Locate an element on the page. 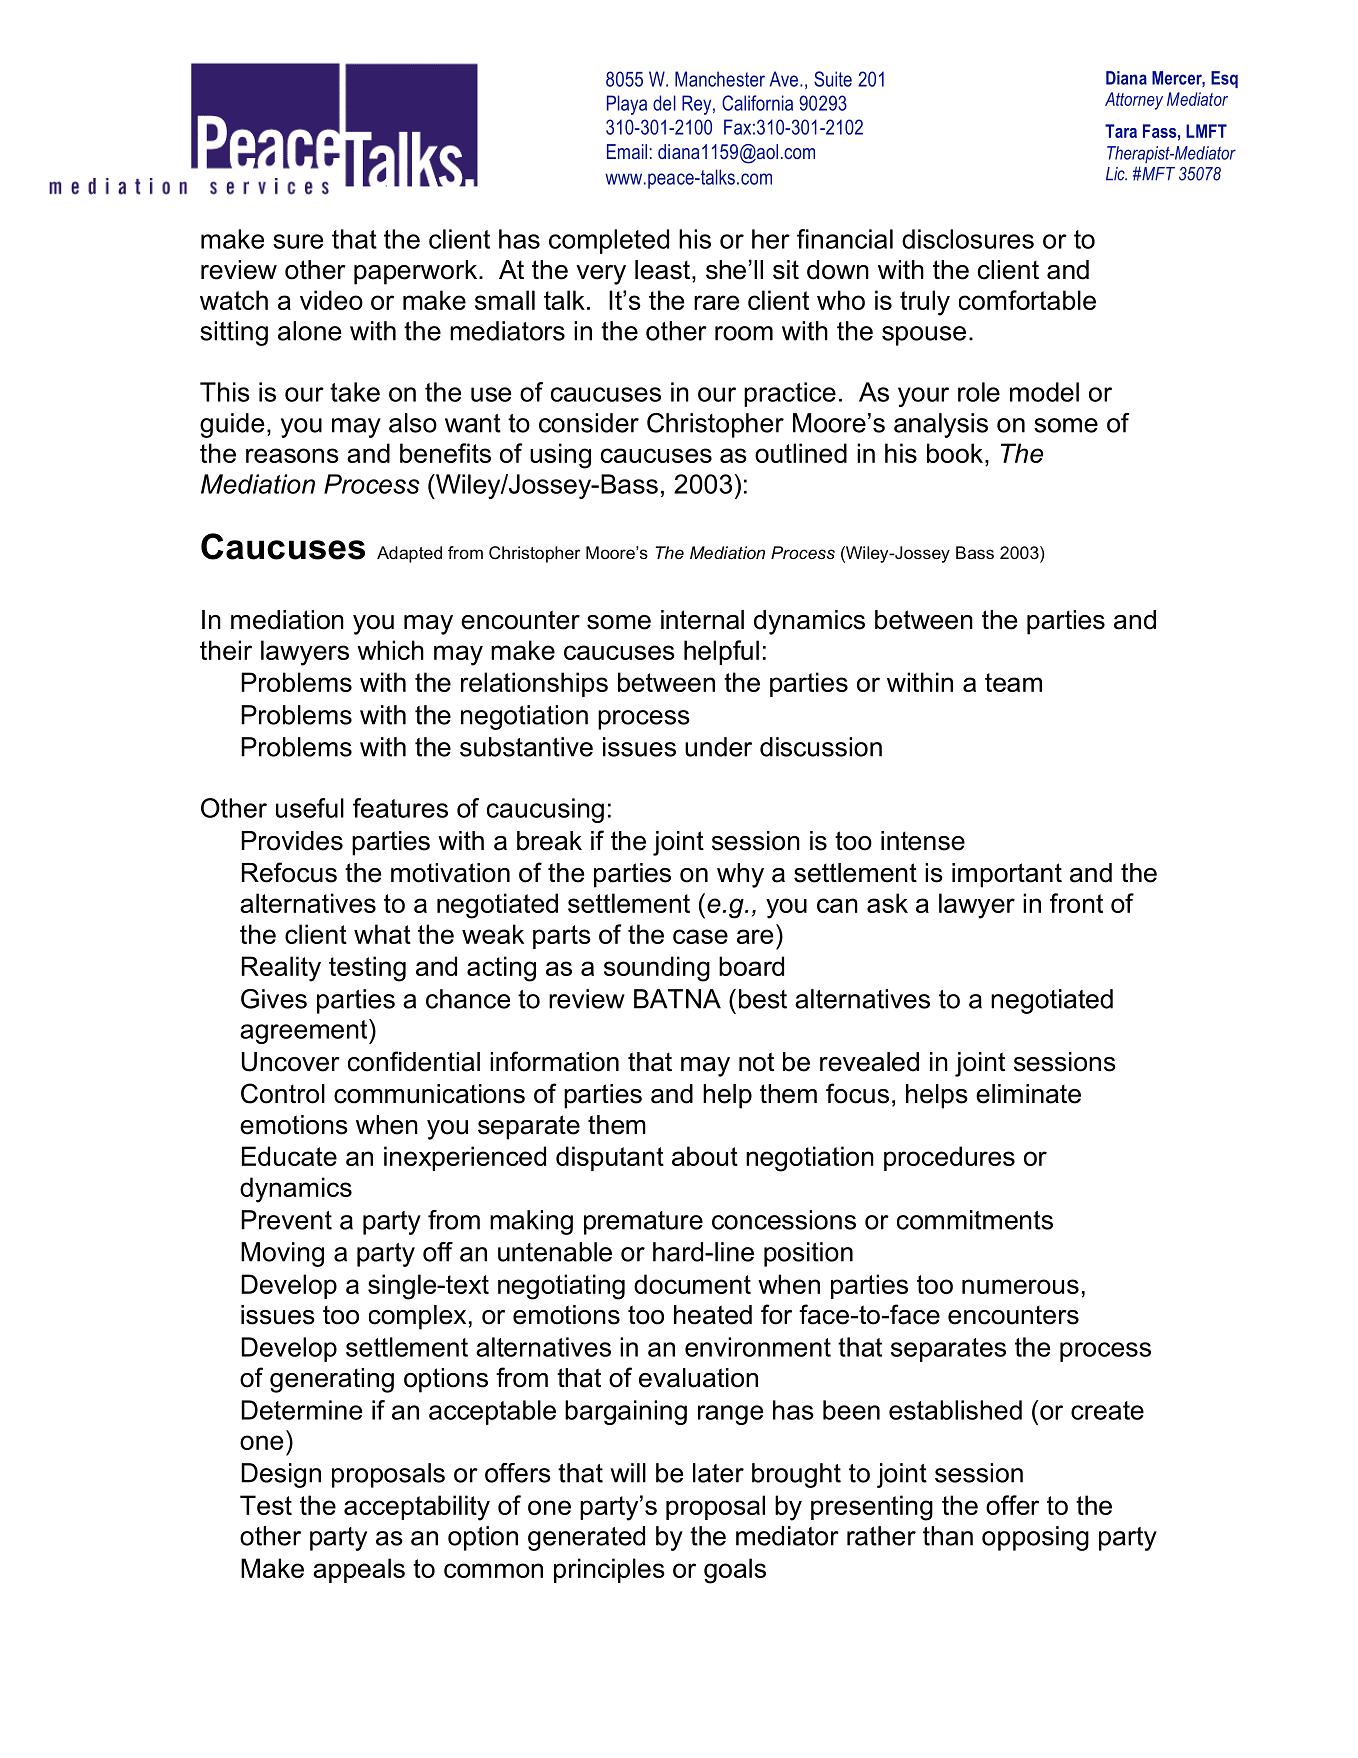  agreement is located at coordinates (305, 1031).
